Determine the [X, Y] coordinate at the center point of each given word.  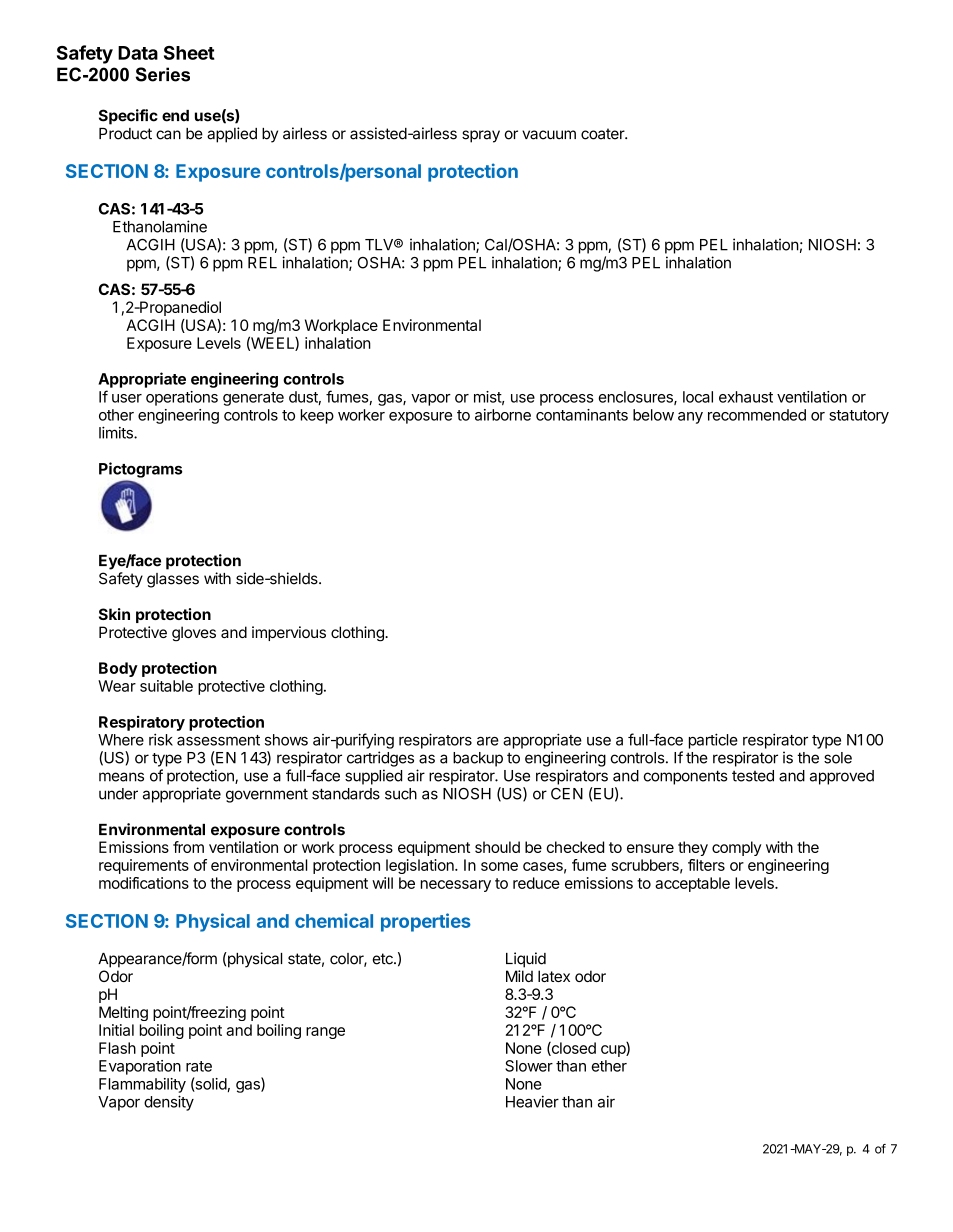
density [169, 1103]
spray [481, 136]
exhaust [746, 397]
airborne [503, 415]
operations [182, 398]
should [497, 847]
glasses [173, 580]
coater [603, 134]
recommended [757, 415]
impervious [289, 633]
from [188, 847]
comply [736, 848]
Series [163, 74]
